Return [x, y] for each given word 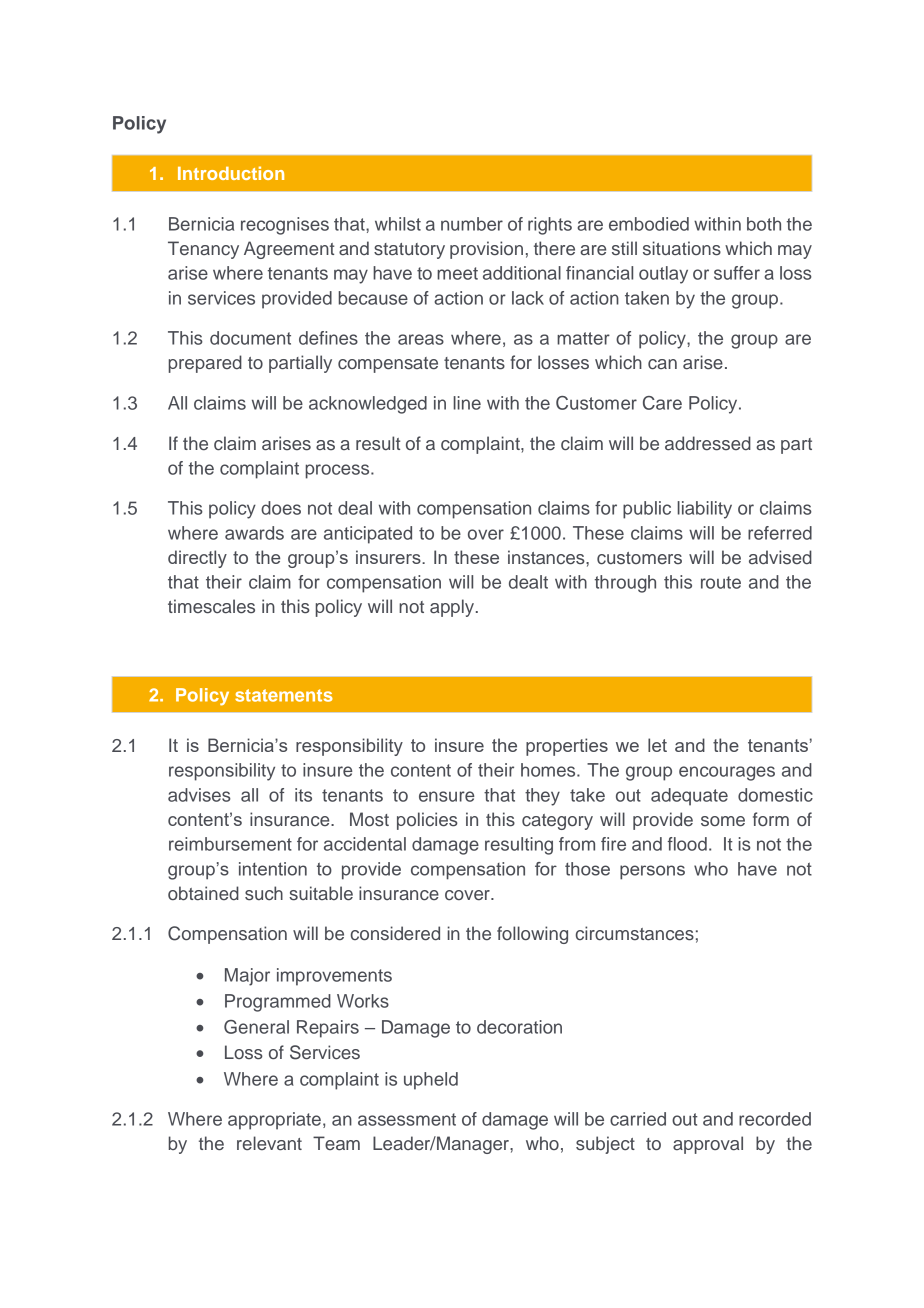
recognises [285, 226]
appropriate [274, 1121]
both [764, 224]
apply [452, 608]
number [472, 224]
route [721, 582]
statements [284, 695]
